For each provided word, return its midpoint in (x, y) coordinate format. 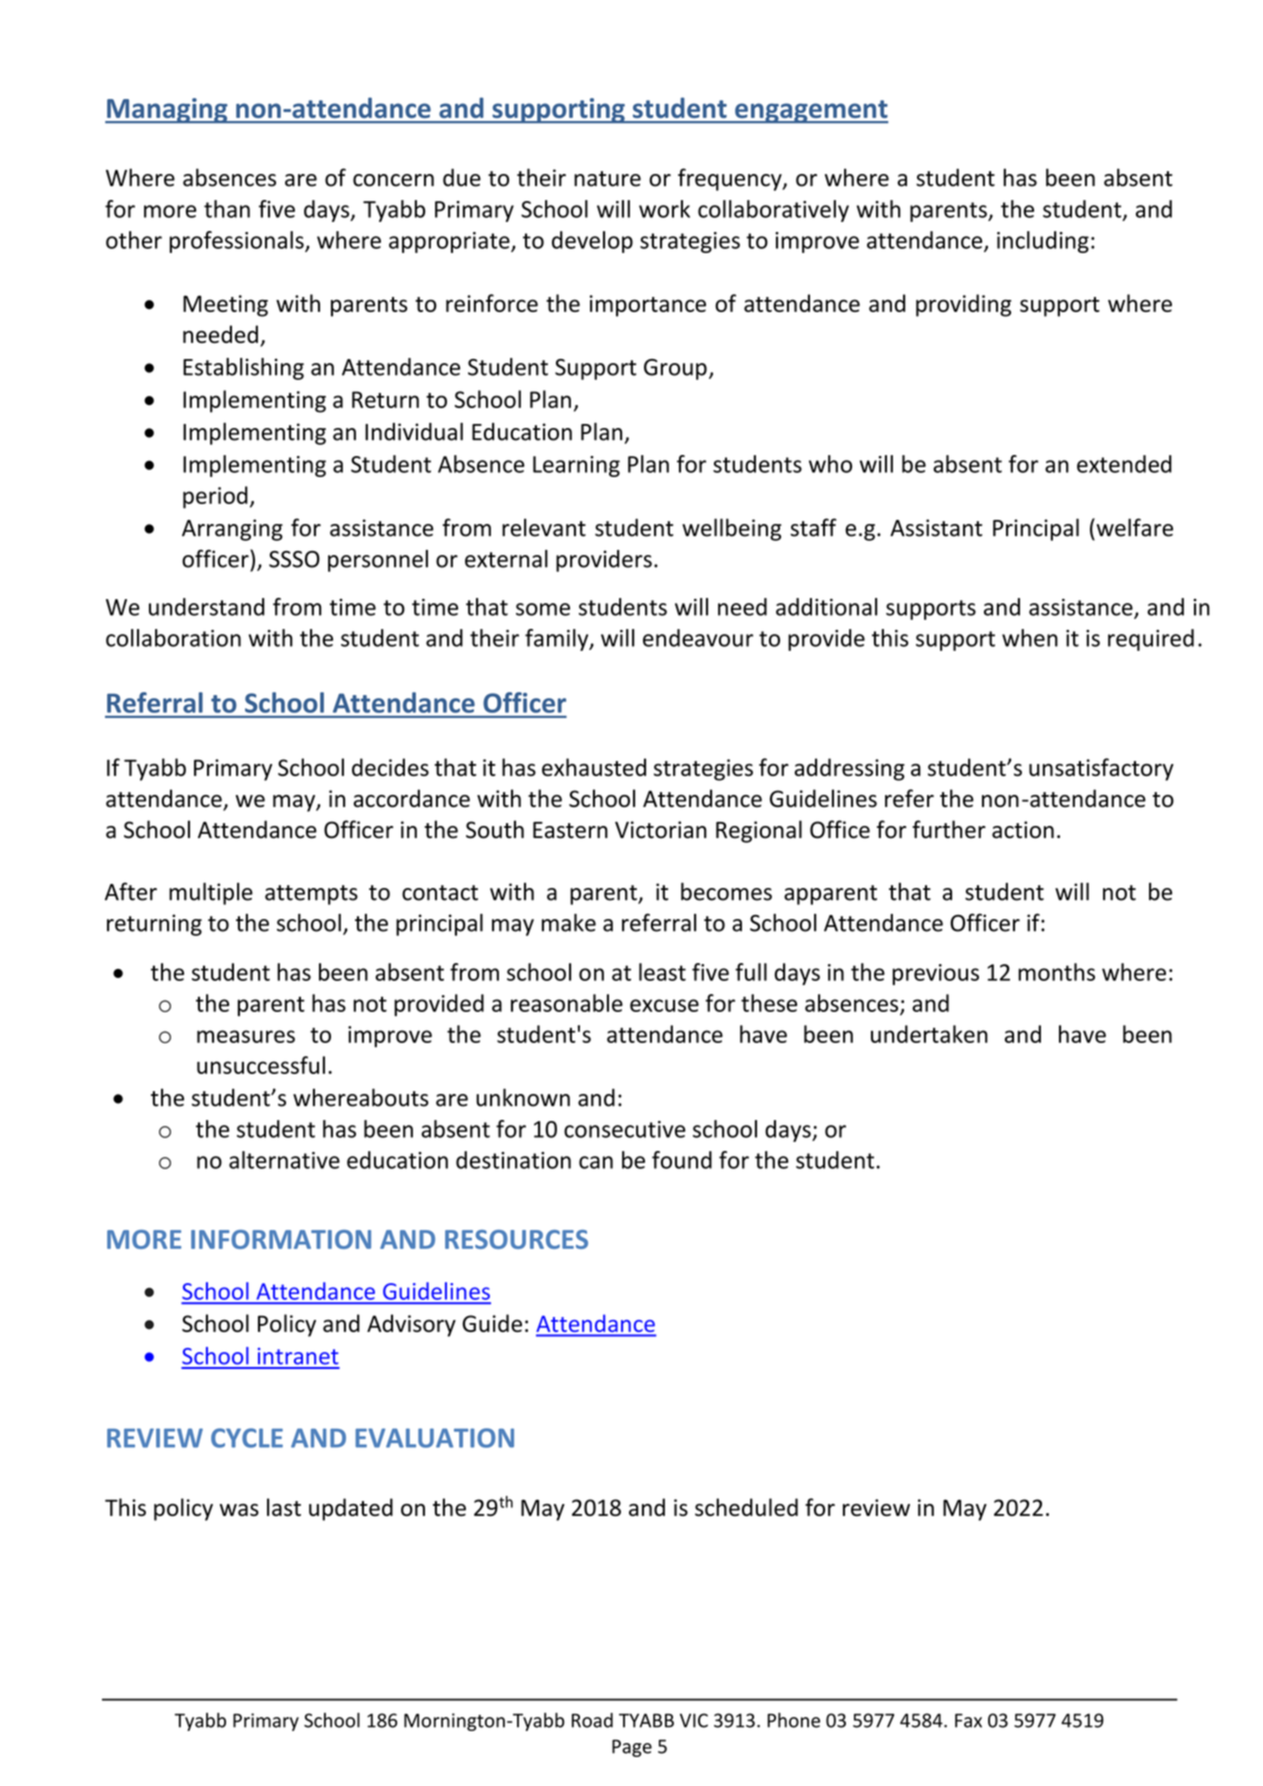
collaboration (173, 638)
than (227, 209)
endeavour (698, 638)
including (1043, 242)
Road (592, 1720)
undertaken (929, 1034)
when (1030, 638)
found (682, 1160)
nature (607, 179)
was (239, 1510)
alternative (284, 1160)
